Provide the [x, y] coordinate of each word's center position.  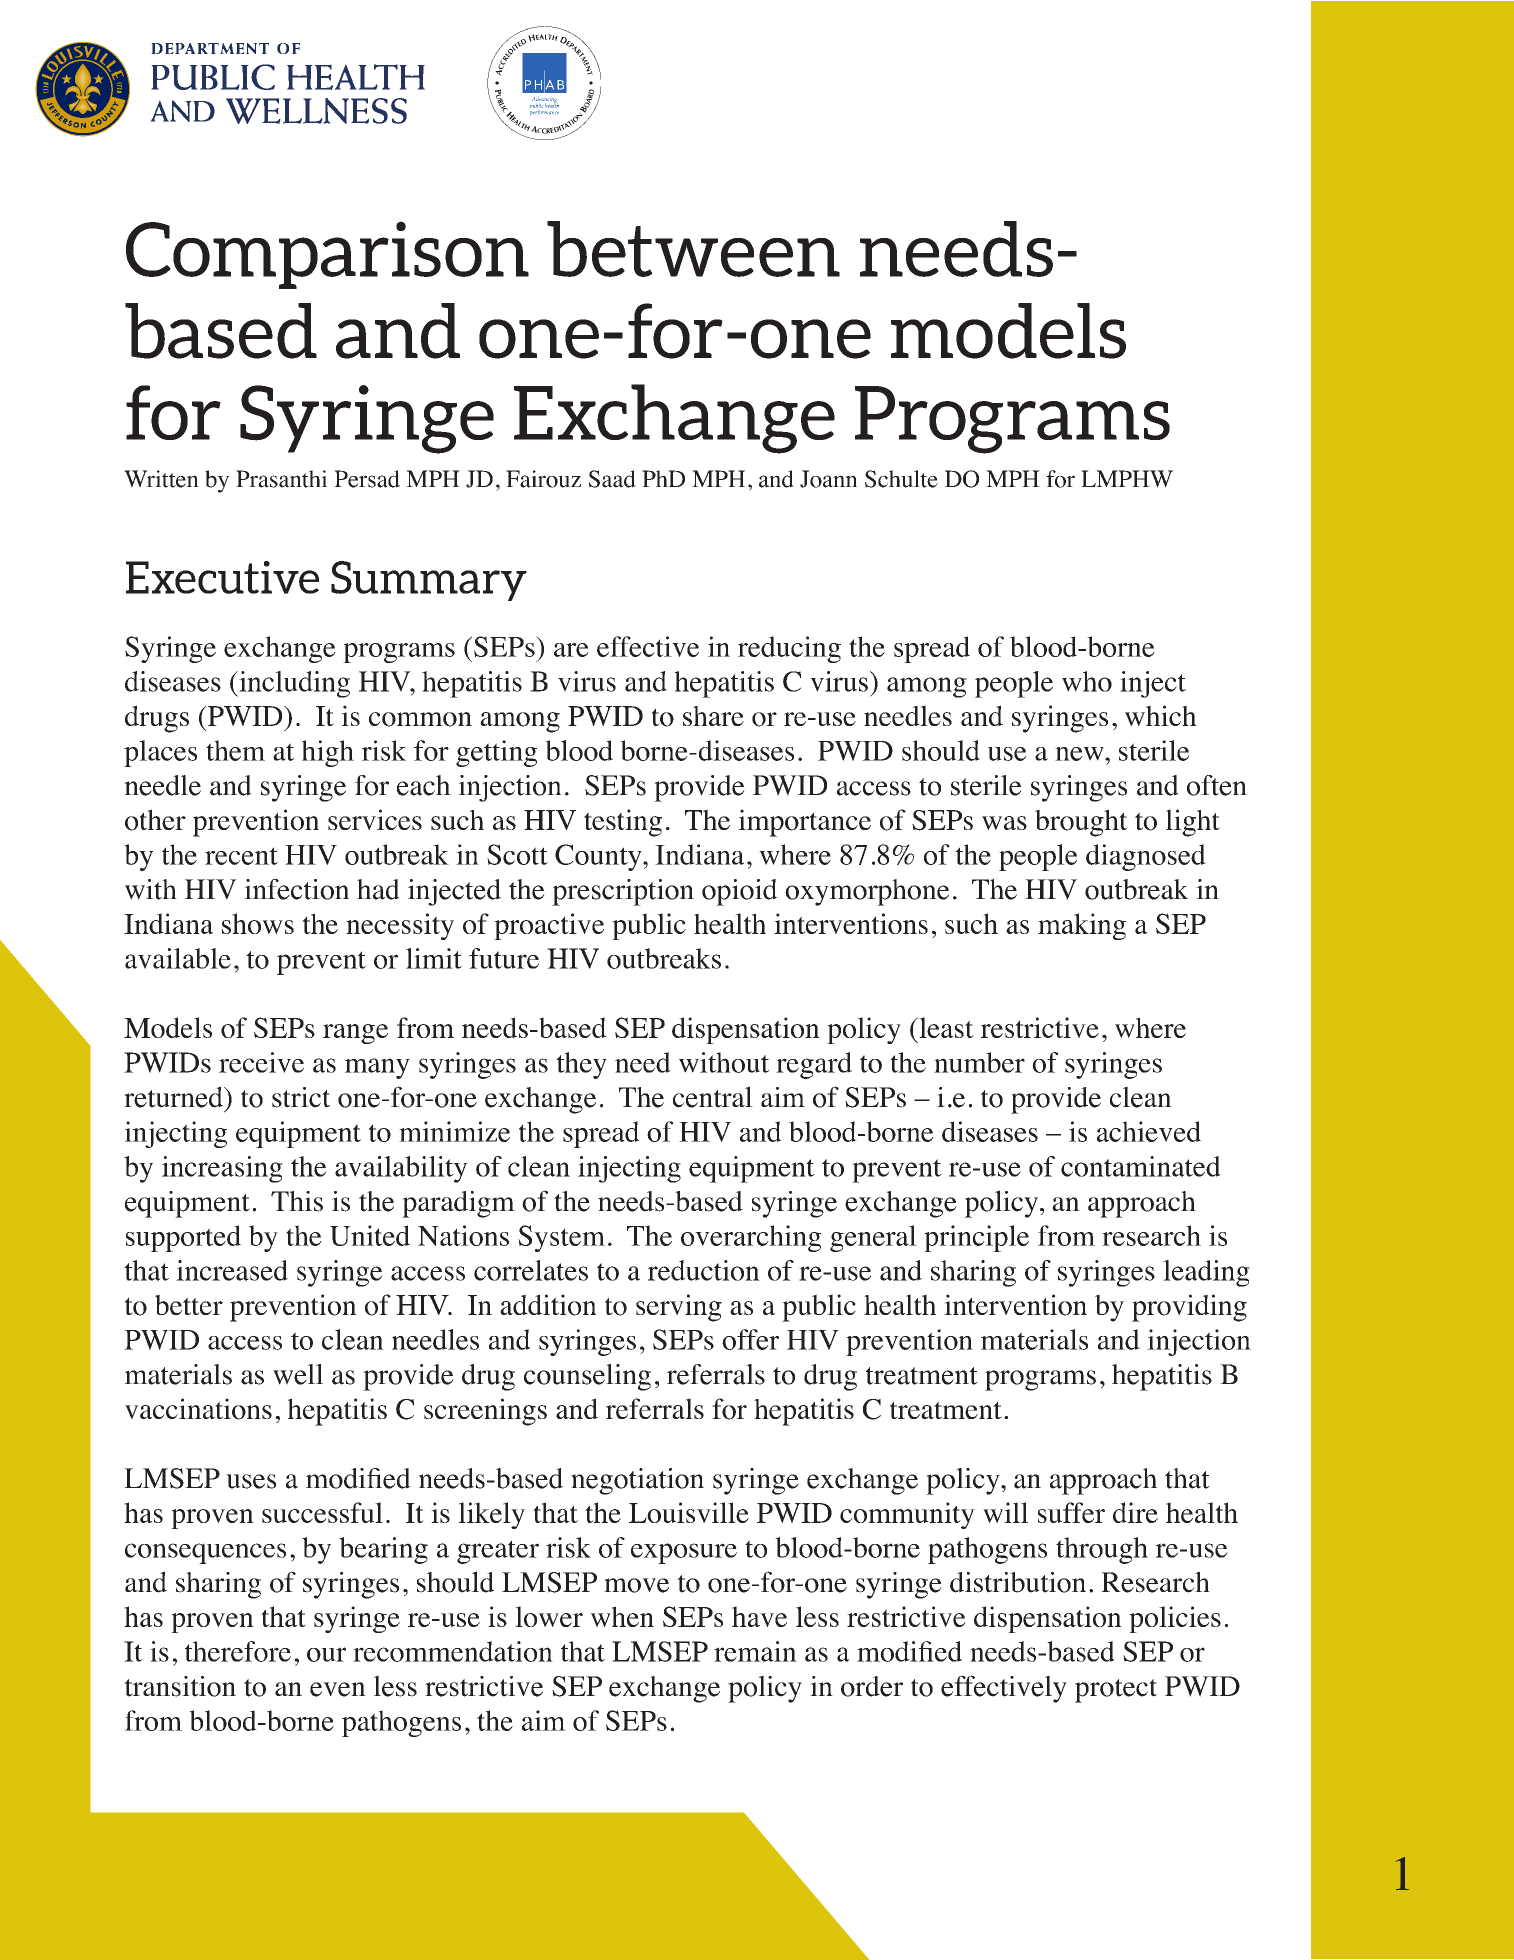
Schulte [901, 479]
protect [1116, 1691]
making [1082, 926]
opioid [740, 892]
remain [755, 1651]
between [693, 249]
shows [258, 923]
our [326, 1654]
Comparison [327, 255]
